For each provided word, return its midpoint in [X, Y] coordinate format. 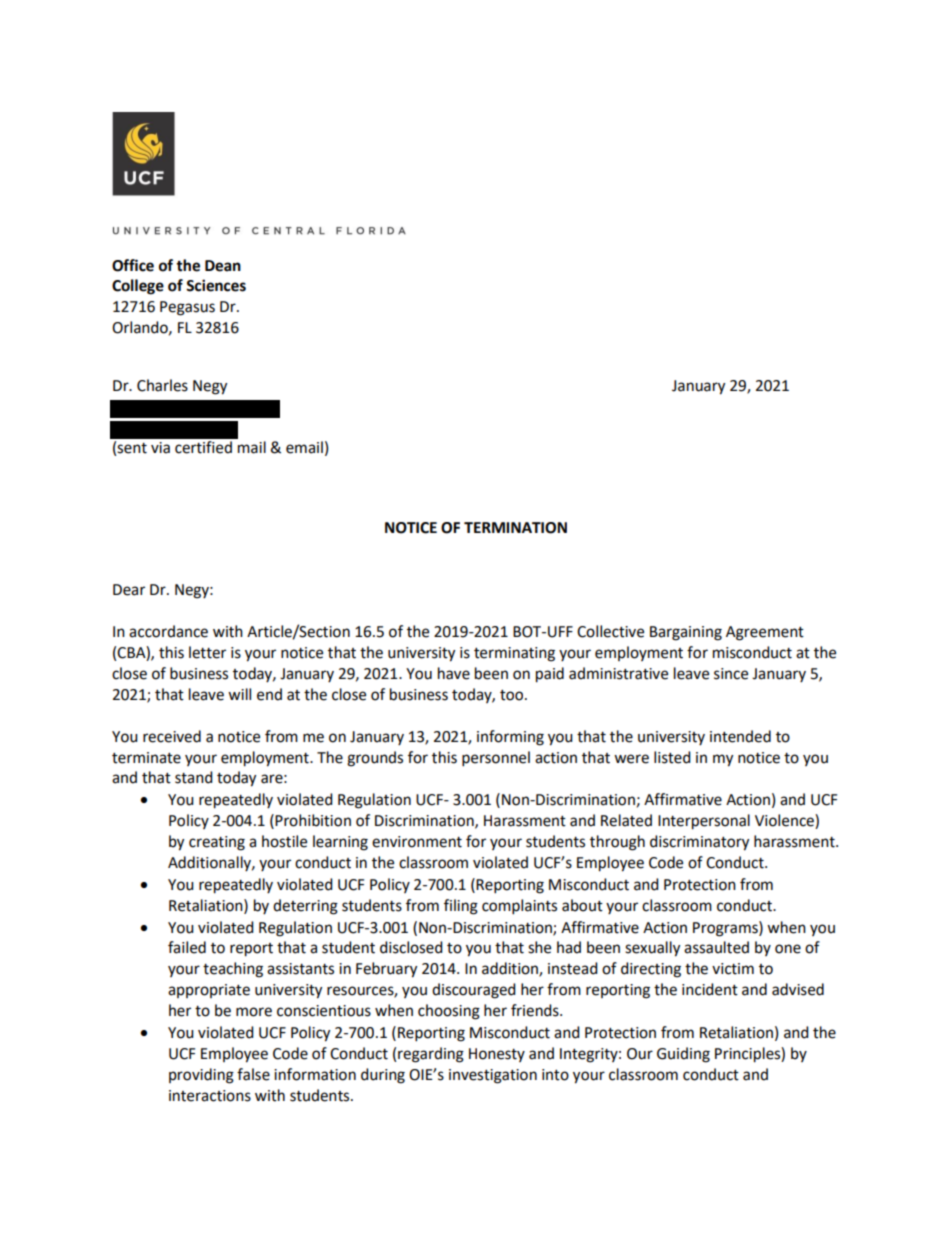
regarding [431, 1055]
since [731, 674]
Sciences [216, 285]
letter [207, 652]
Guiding [683, 1055]
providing [201, 1076]
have [454, 673]
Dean [223, 266]
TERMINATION [515, 528]
